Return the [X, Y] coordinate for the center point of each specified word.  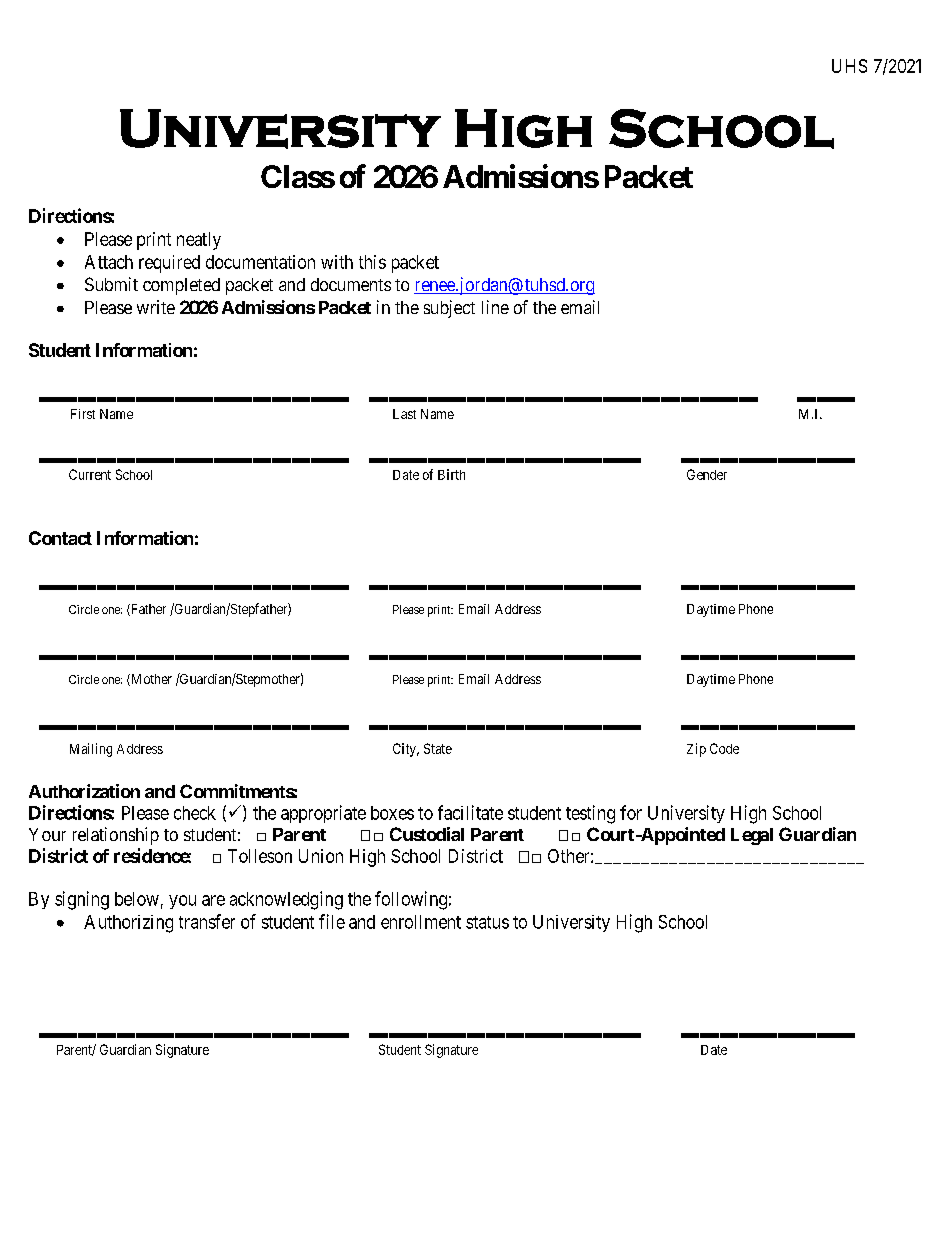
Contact [60, 538]
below [137, 899]
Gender [707, 474]
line [495, 307]
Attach [109, 262]
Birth [451, 474]
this [372, 262]
